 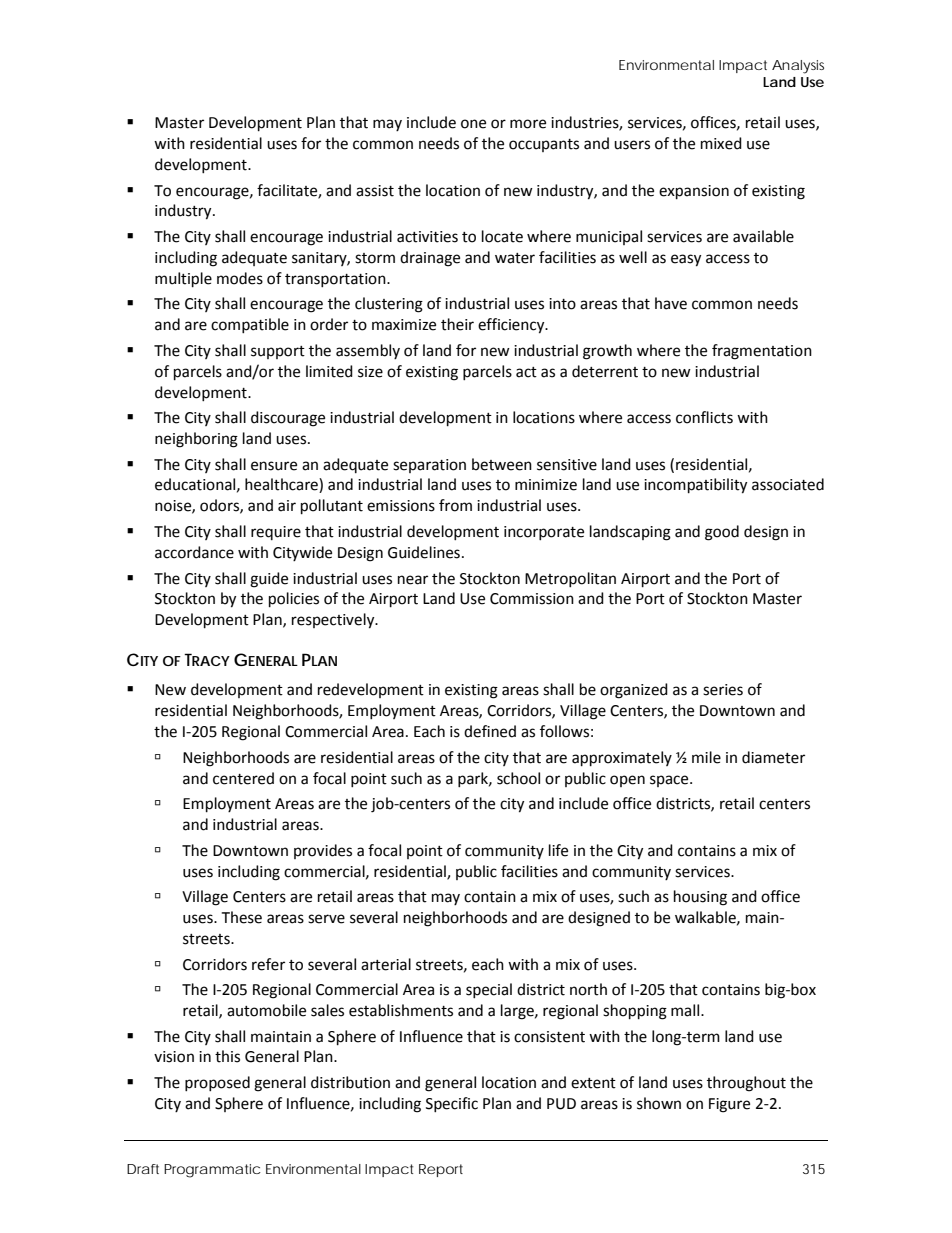 What do you see at coordinates (518, 778) in the document?
I see `school` at bounding box center [518, 778].
